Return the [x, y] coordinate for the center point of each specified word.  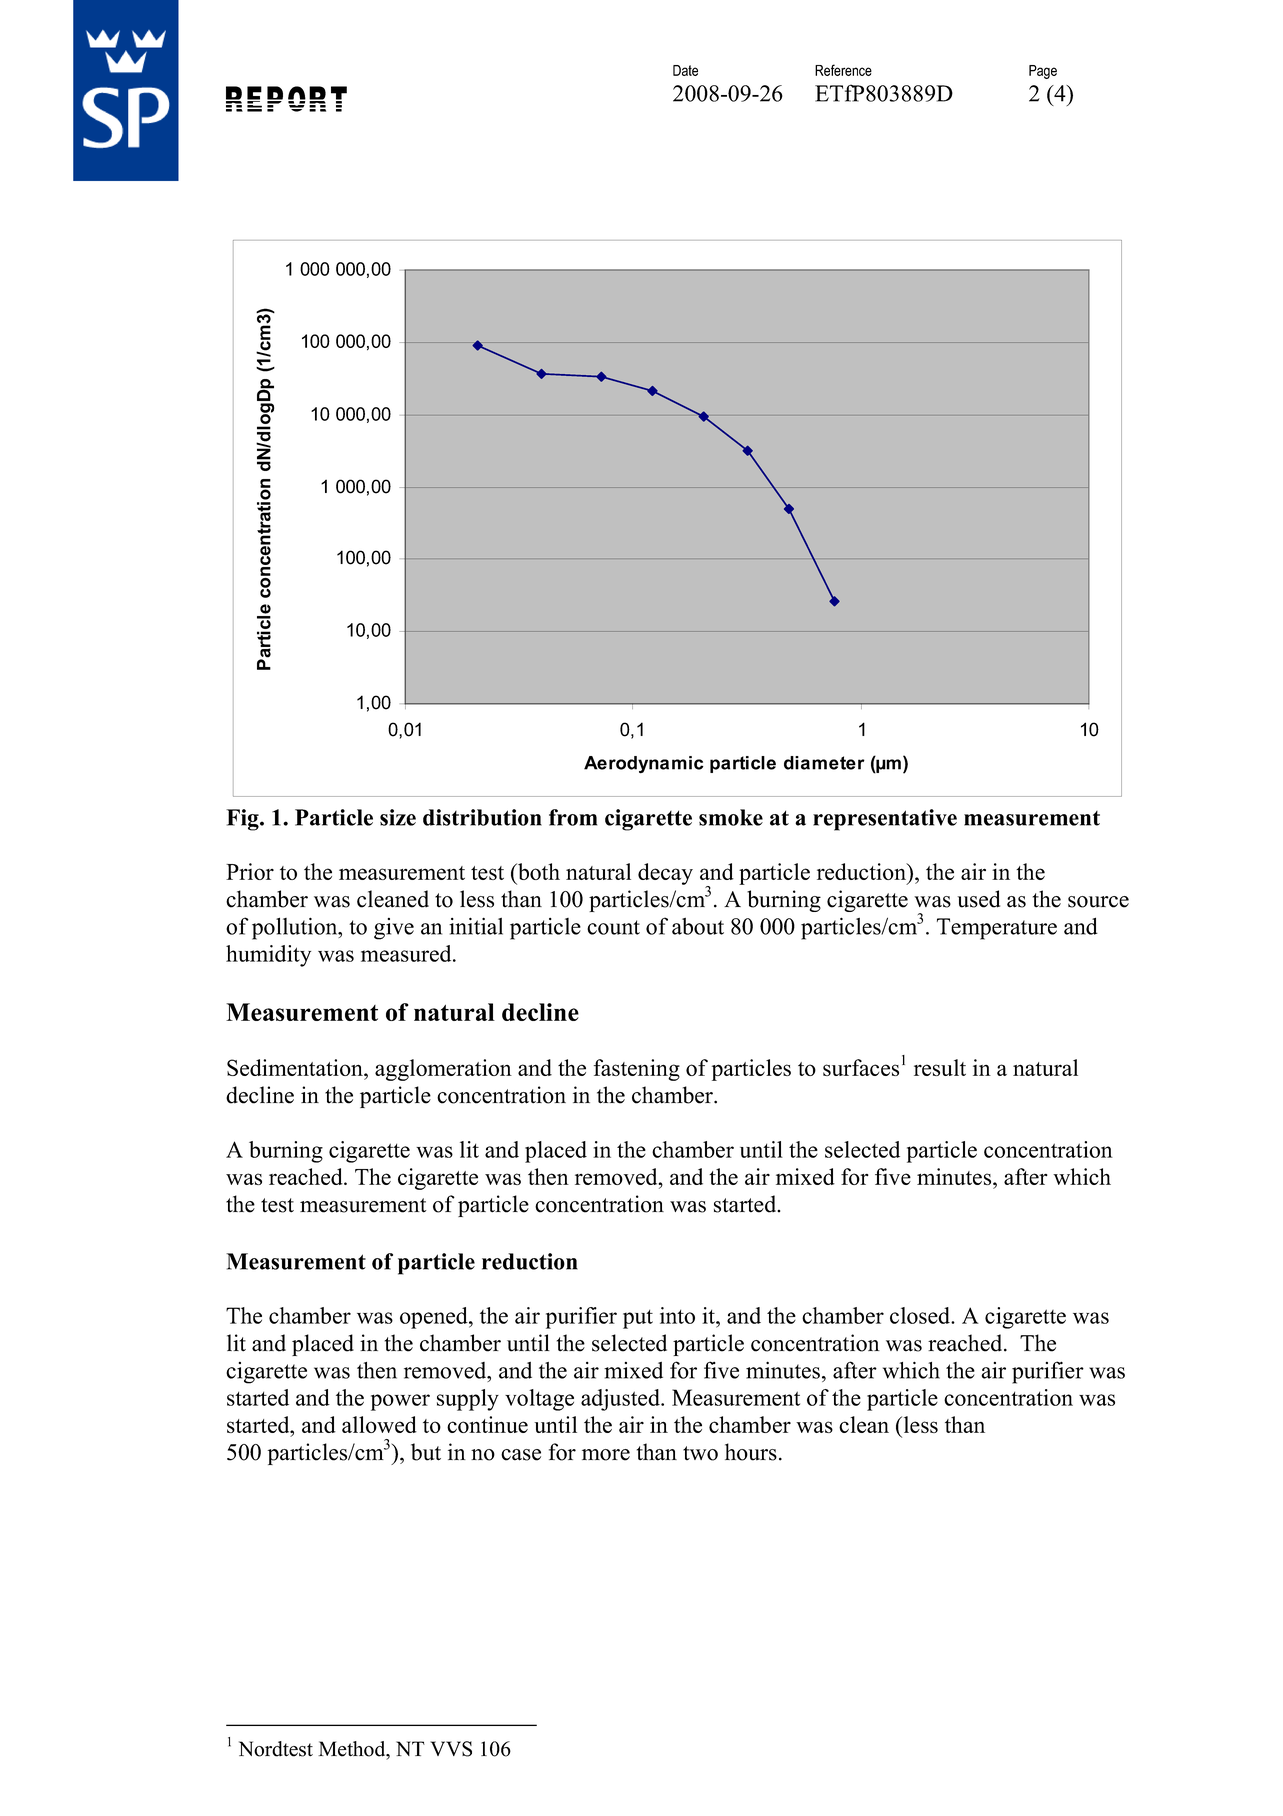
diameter [824, 763]
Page [1043, 72]
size [398, 817]
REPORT [286, 99]
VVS [451, 1749]
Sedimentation [296, 1067]
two [700, 1453]
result [940, 1067]
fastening [637, 1070]
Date [685, 70]
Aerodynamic [644, 765]
